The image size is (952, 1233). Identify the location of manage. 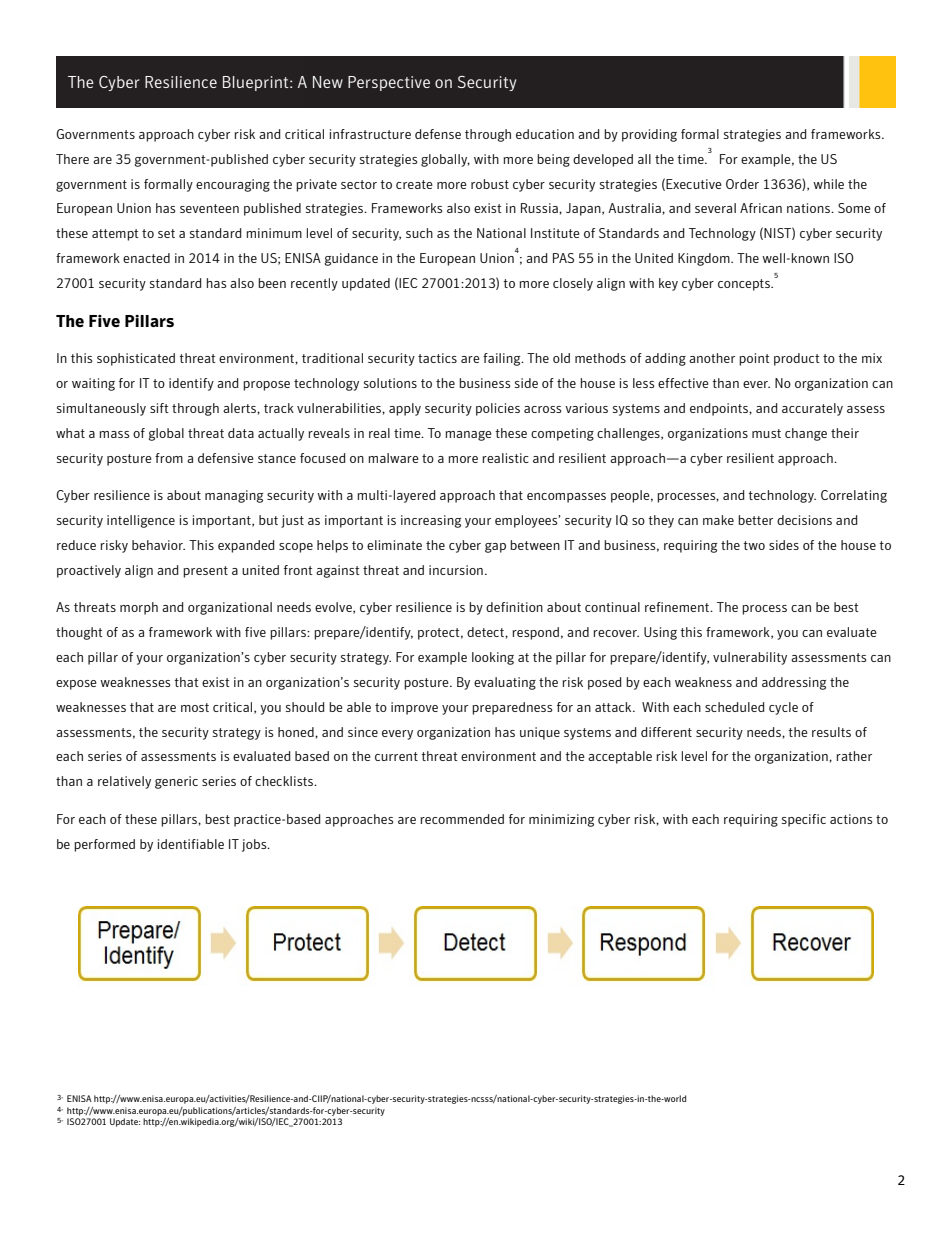
(469, 436).
